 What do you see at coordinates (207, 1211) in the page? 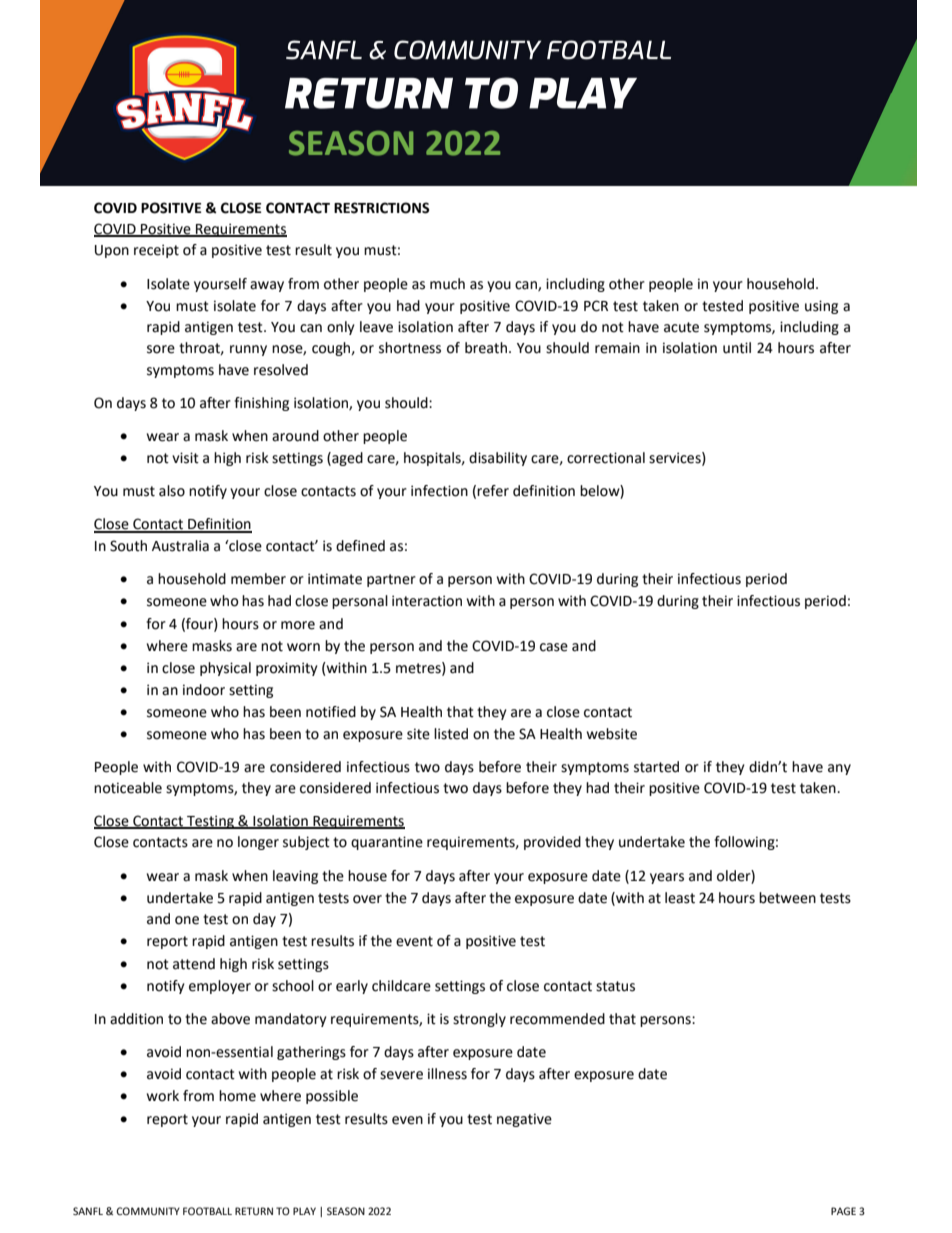
I see `FOOTBALL` at bounding box center [207, 1211].
